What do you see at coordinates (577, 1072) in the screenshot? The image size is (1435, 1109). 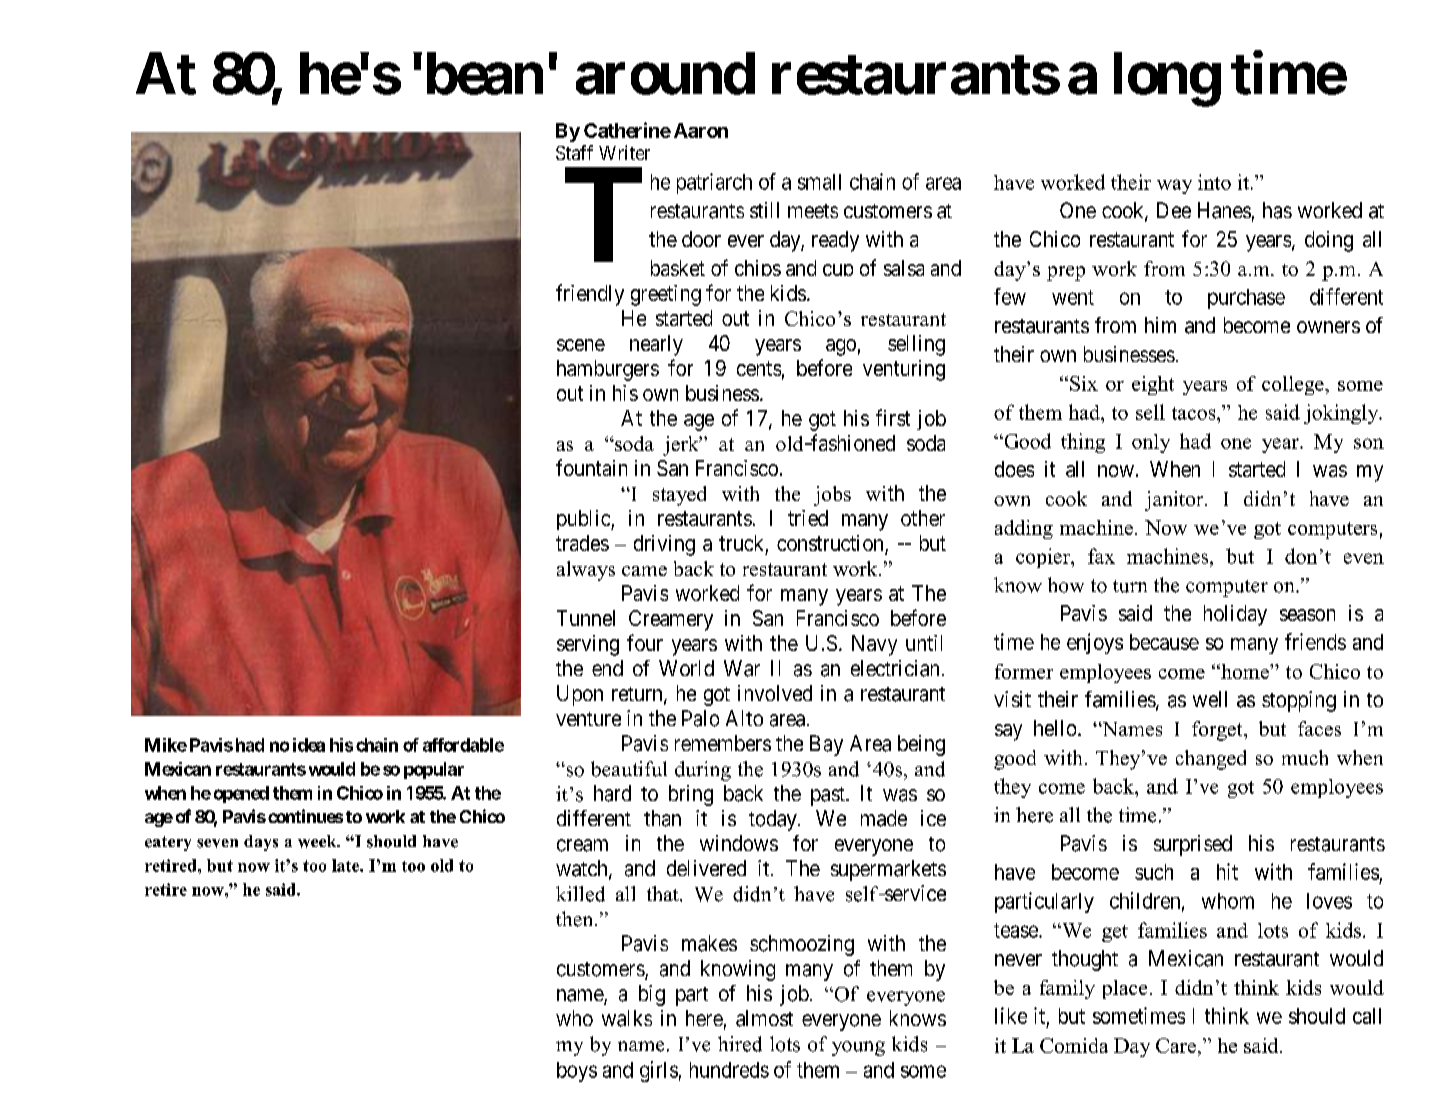 I see `boys` at bounding box center [577, 1072].
